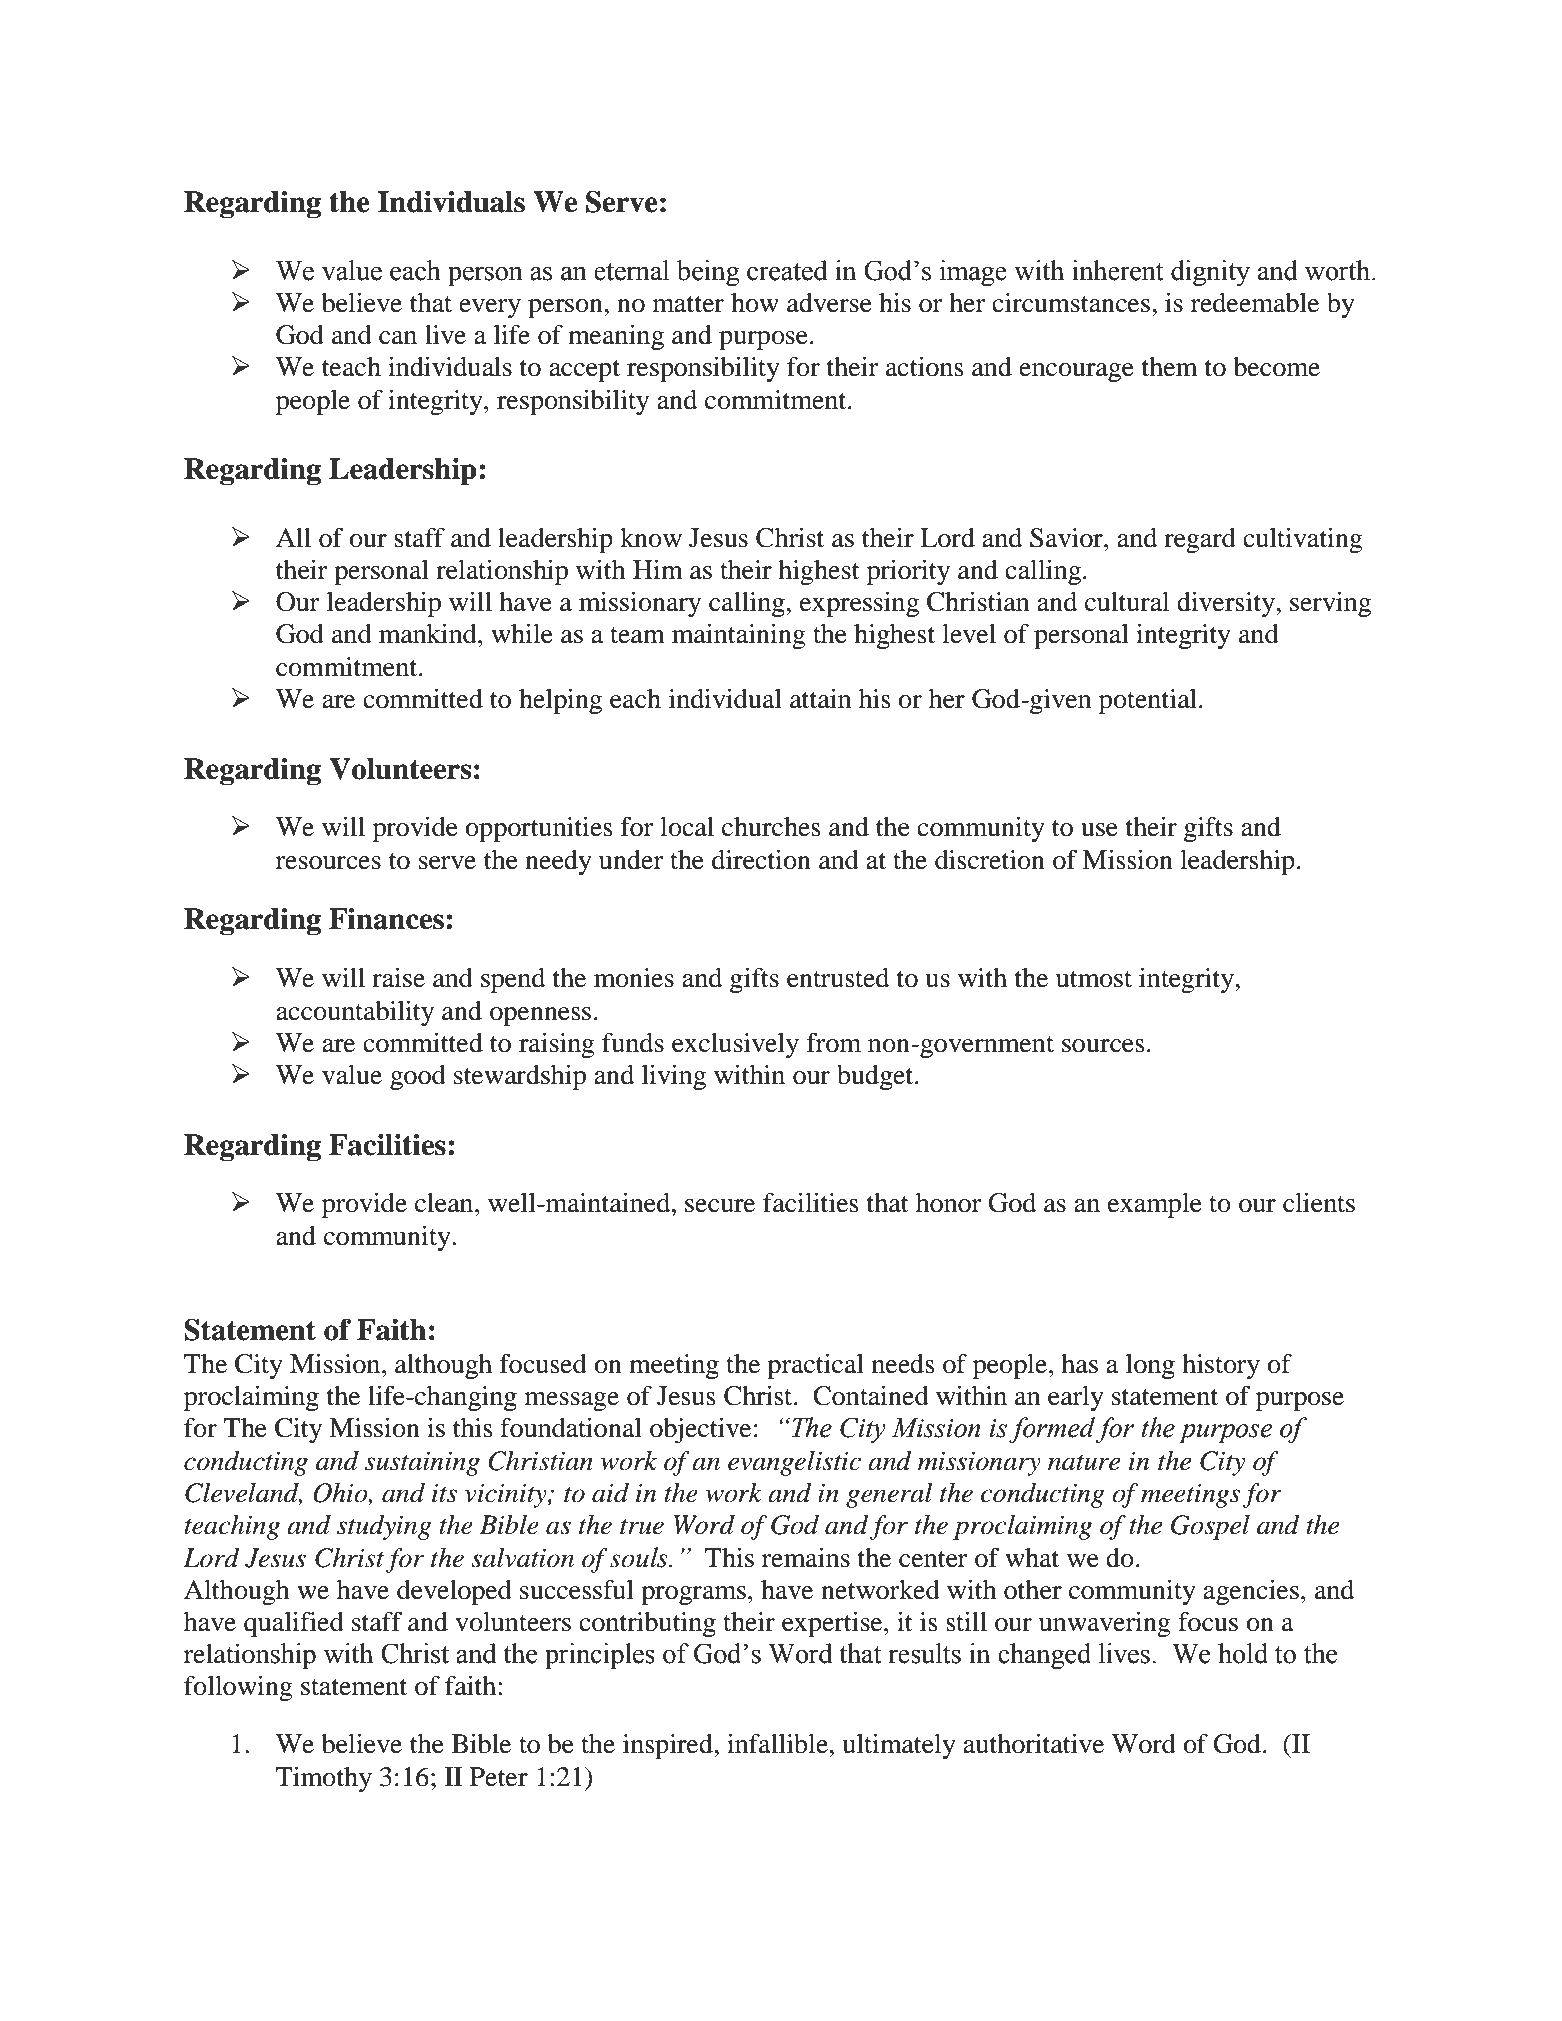  What do you see at coordinates (324, 1779) in the document?
I see `Timothy` at bounding box center [324, 1779].
